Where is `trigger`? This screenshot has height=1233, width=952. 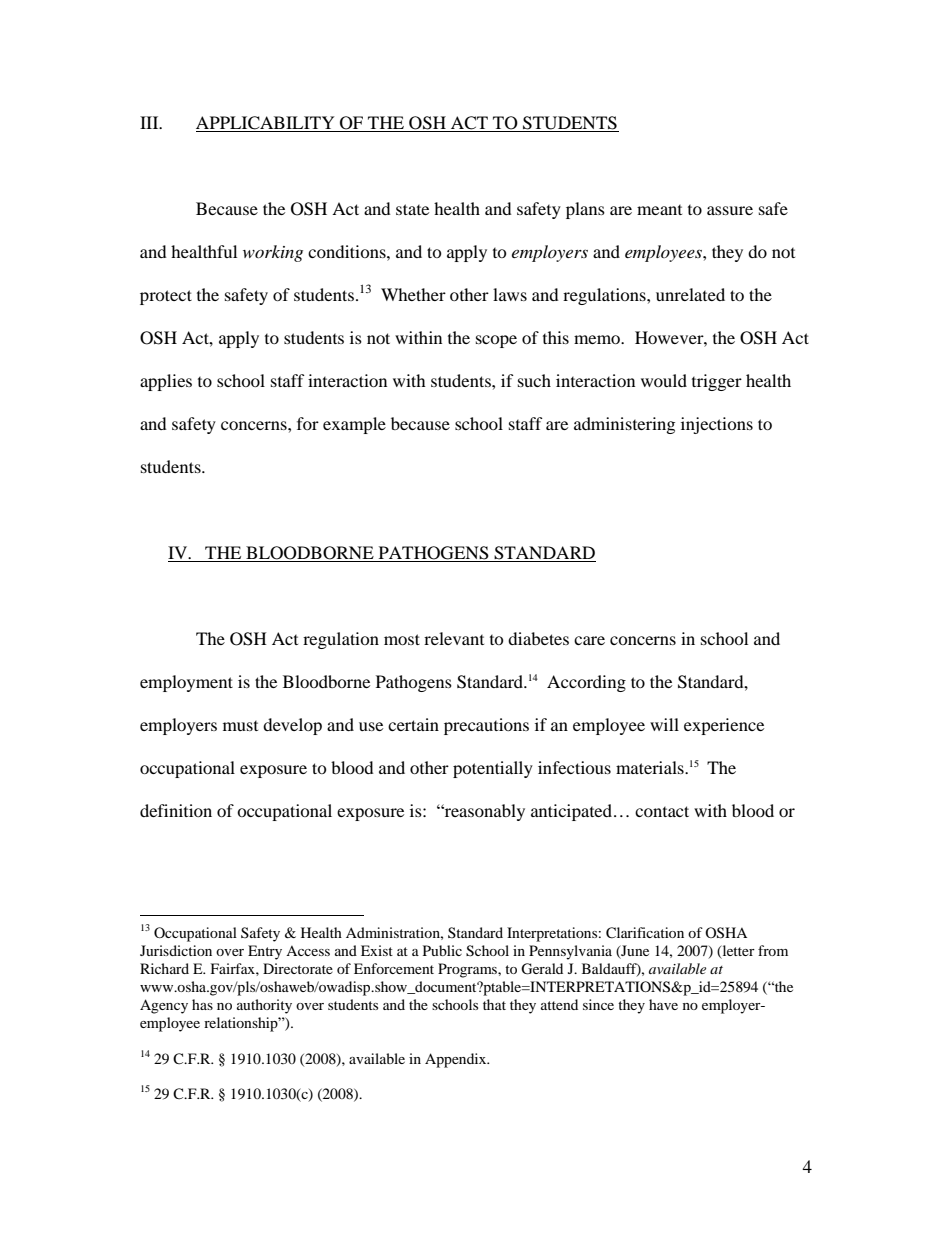
trigger is located at coordinates (717, 382).
